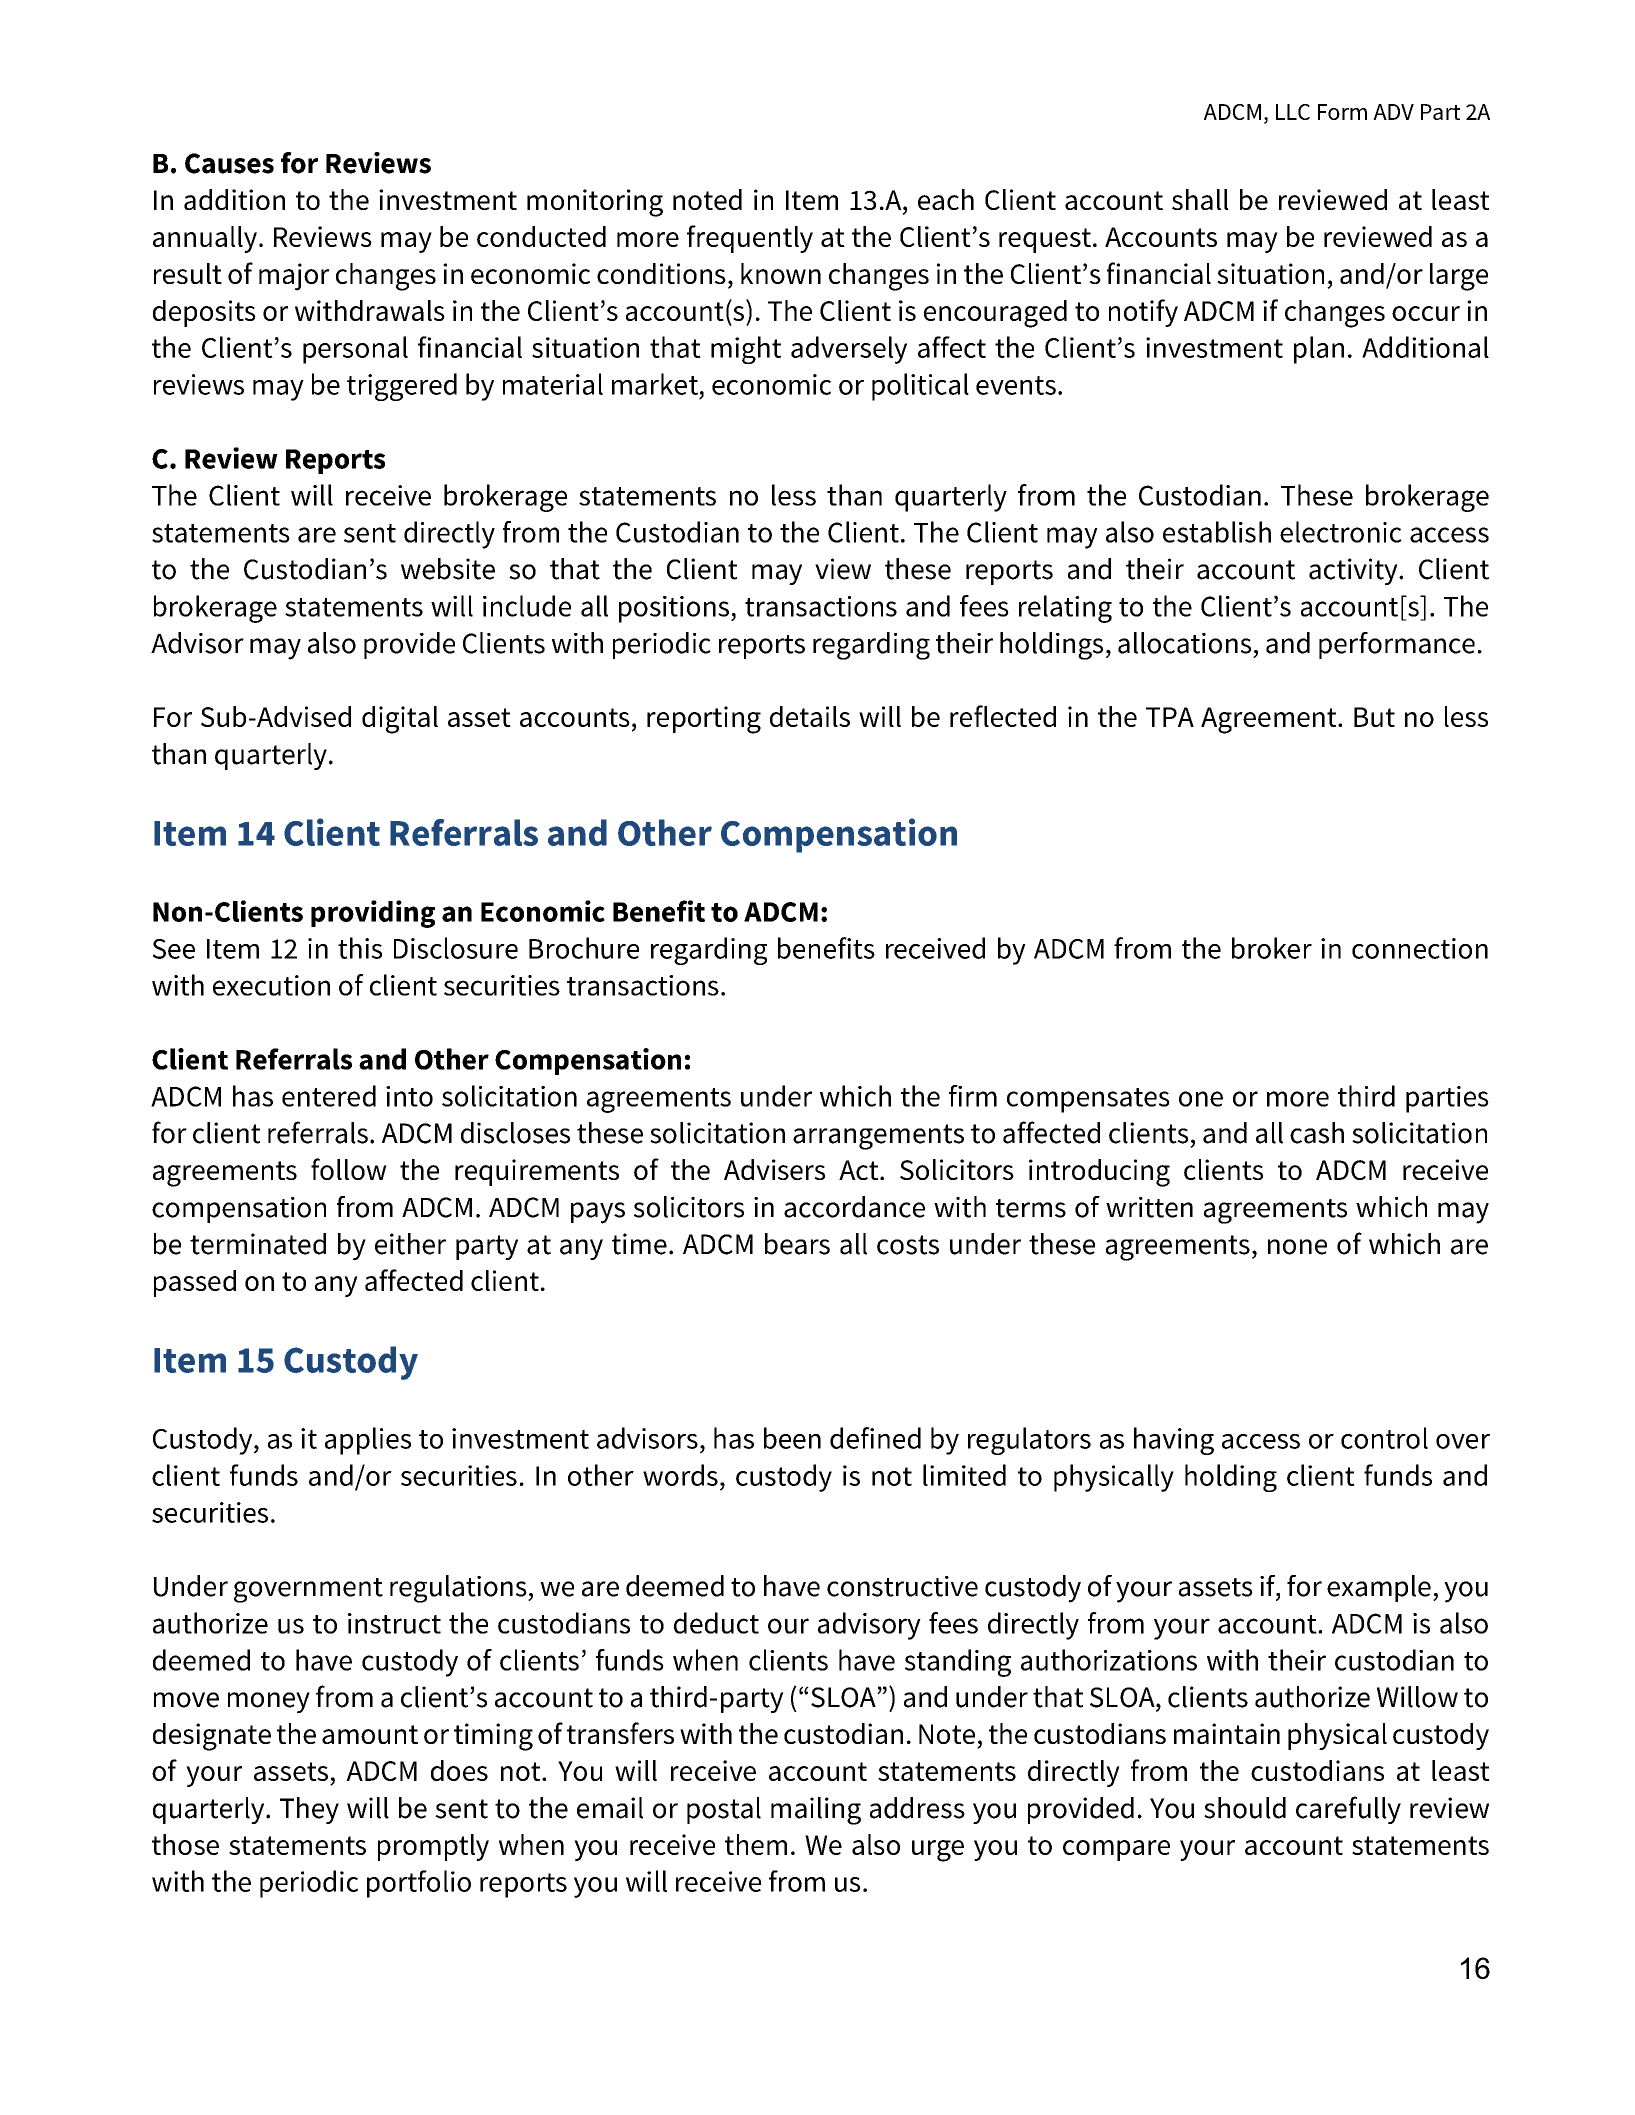 The width and height of the screenshot is (1635, 2115). What do you see at coordinates (878, 1137) in the screenshot?
I see `arrangements` at bounding box center [878, 1137].
